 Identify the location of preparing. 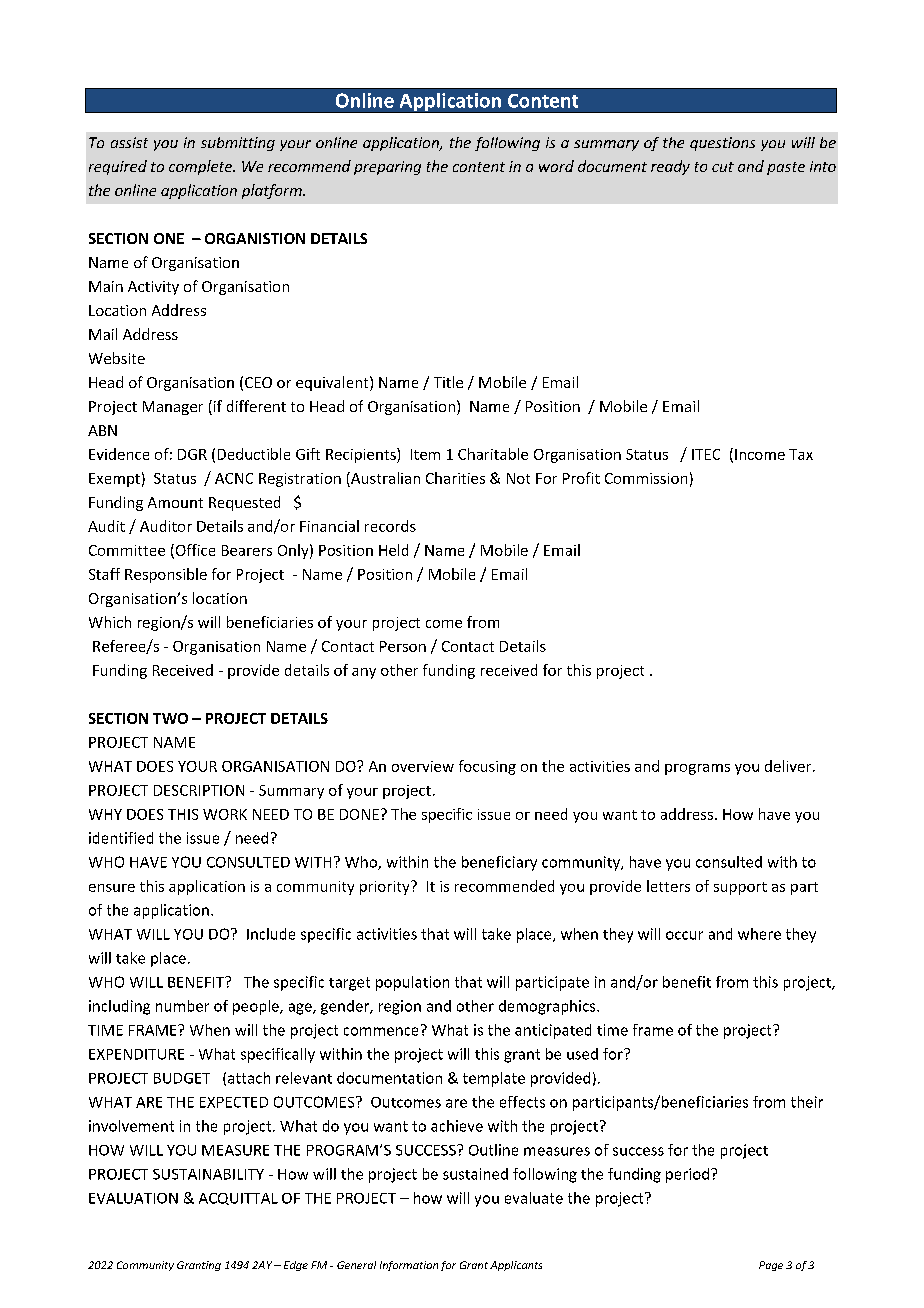
(387, 168).
